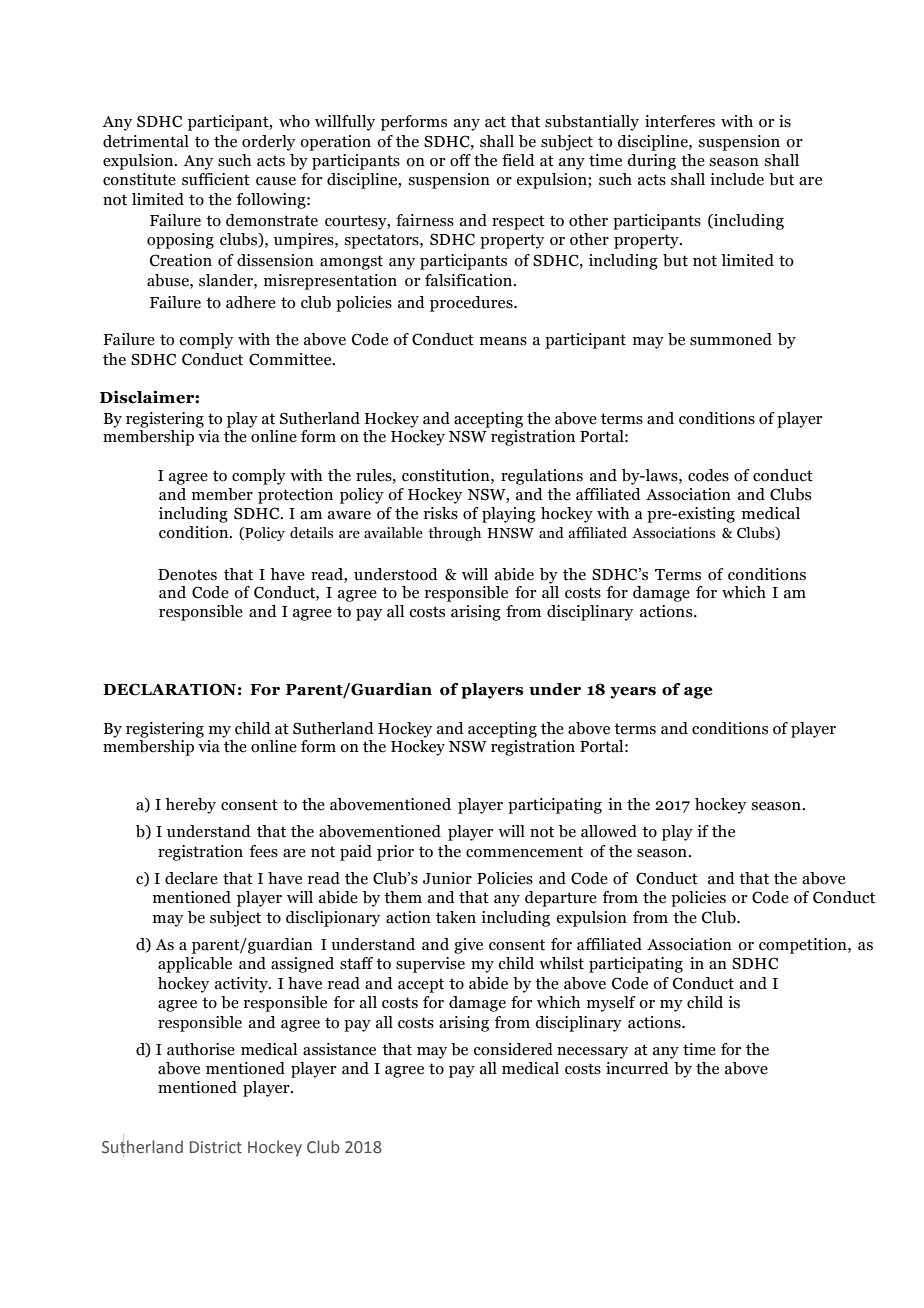 Image resolution: width=924 pixels, height=1308 pixels. Describe the element at coordinates (295, 496) in the screenshot. I see `protection` at that location.
